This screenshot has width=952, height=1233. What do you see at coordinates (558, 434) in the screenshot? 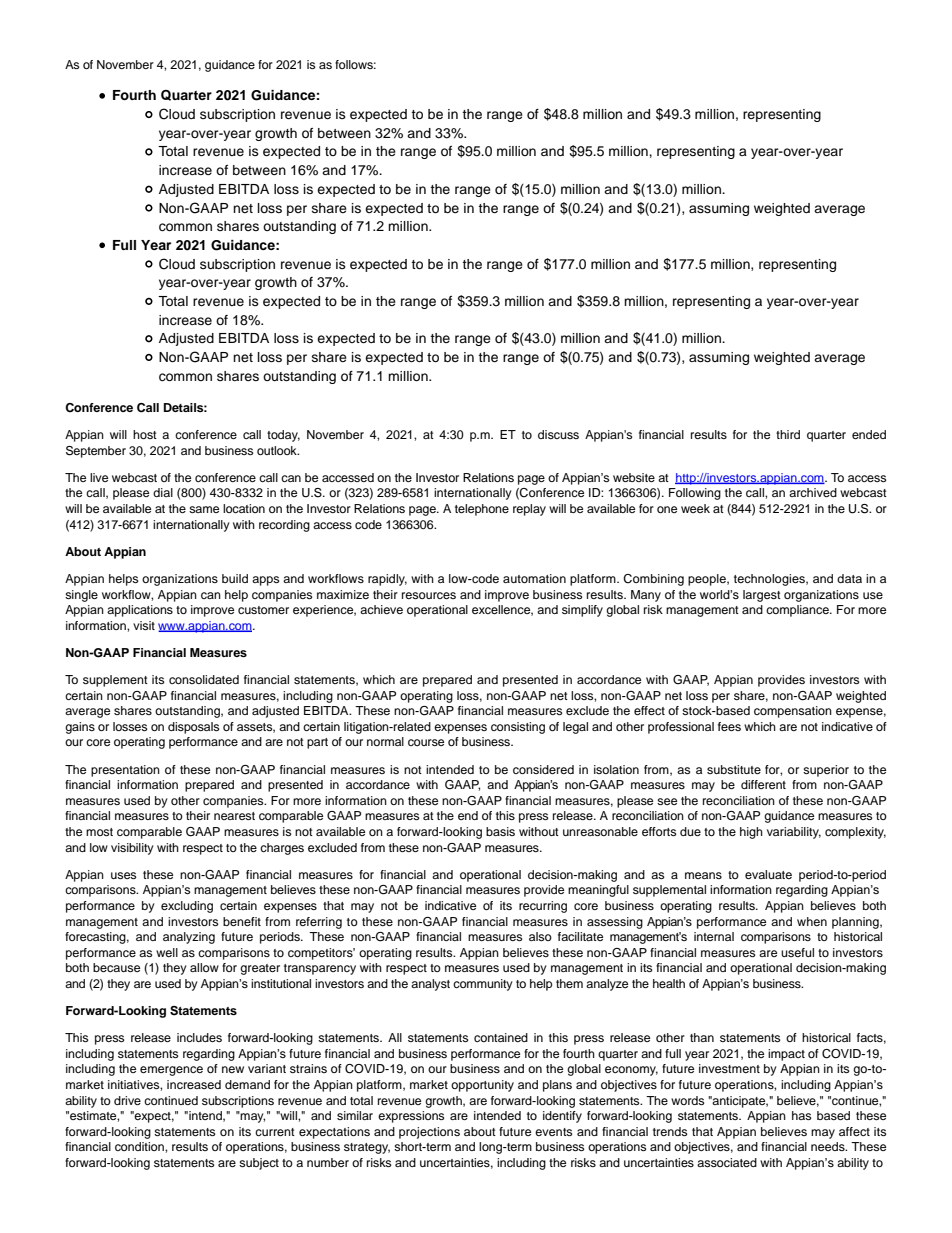
I see `discuss` at bounding box center [558, 434].
